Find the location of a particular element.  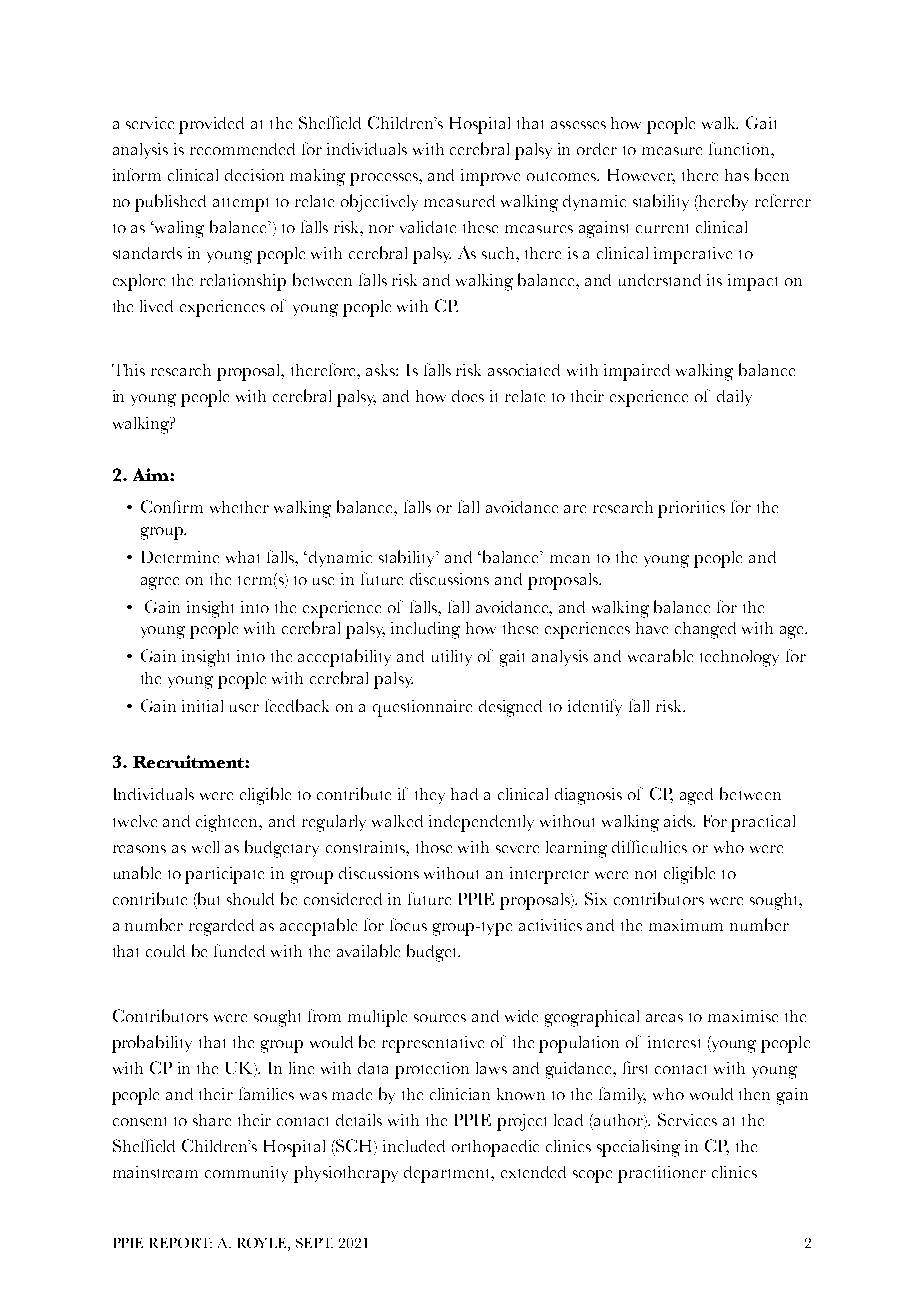

has is located at coordinates (737, 175).
